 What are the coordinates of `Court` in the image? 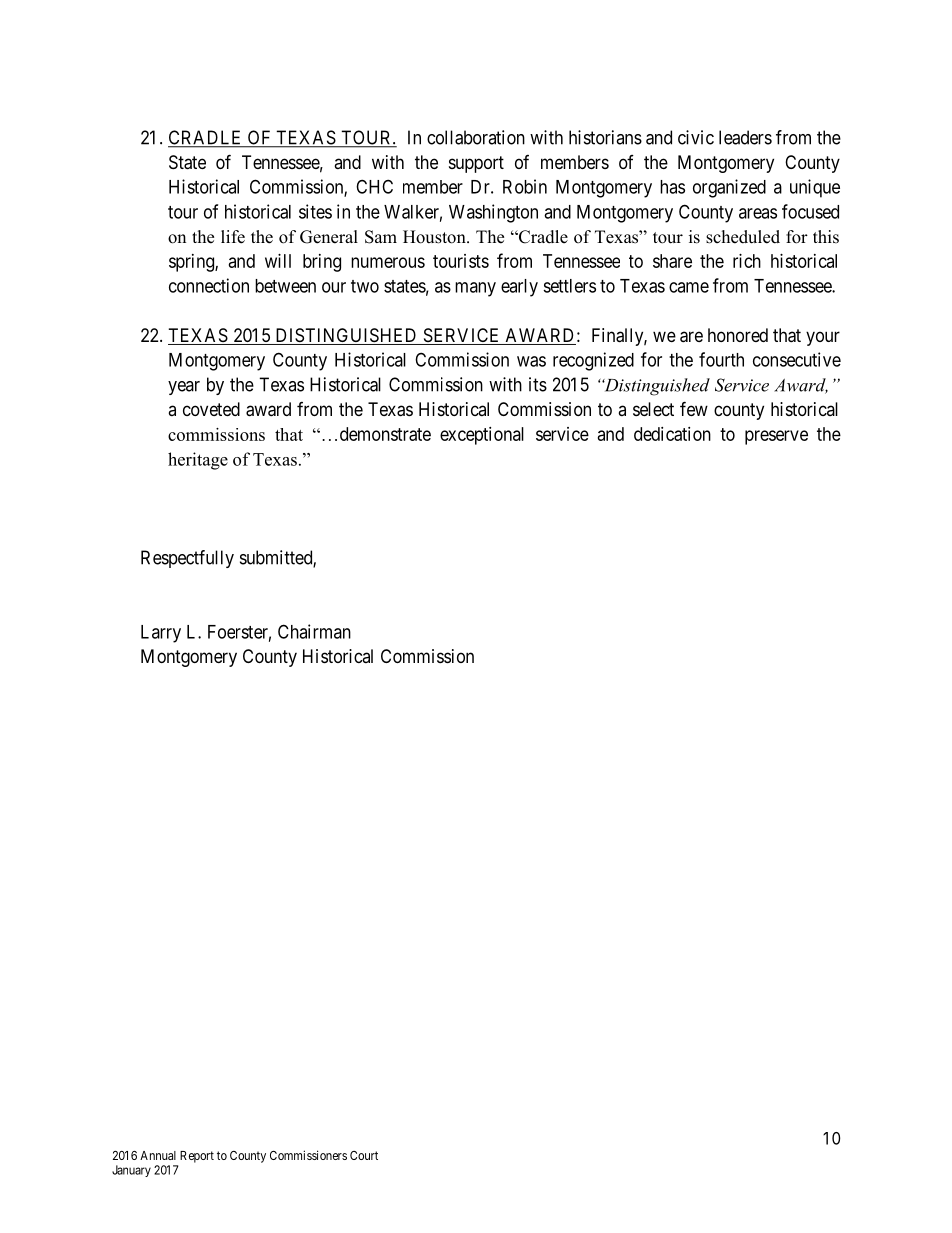 It's located at (364, 1155).
